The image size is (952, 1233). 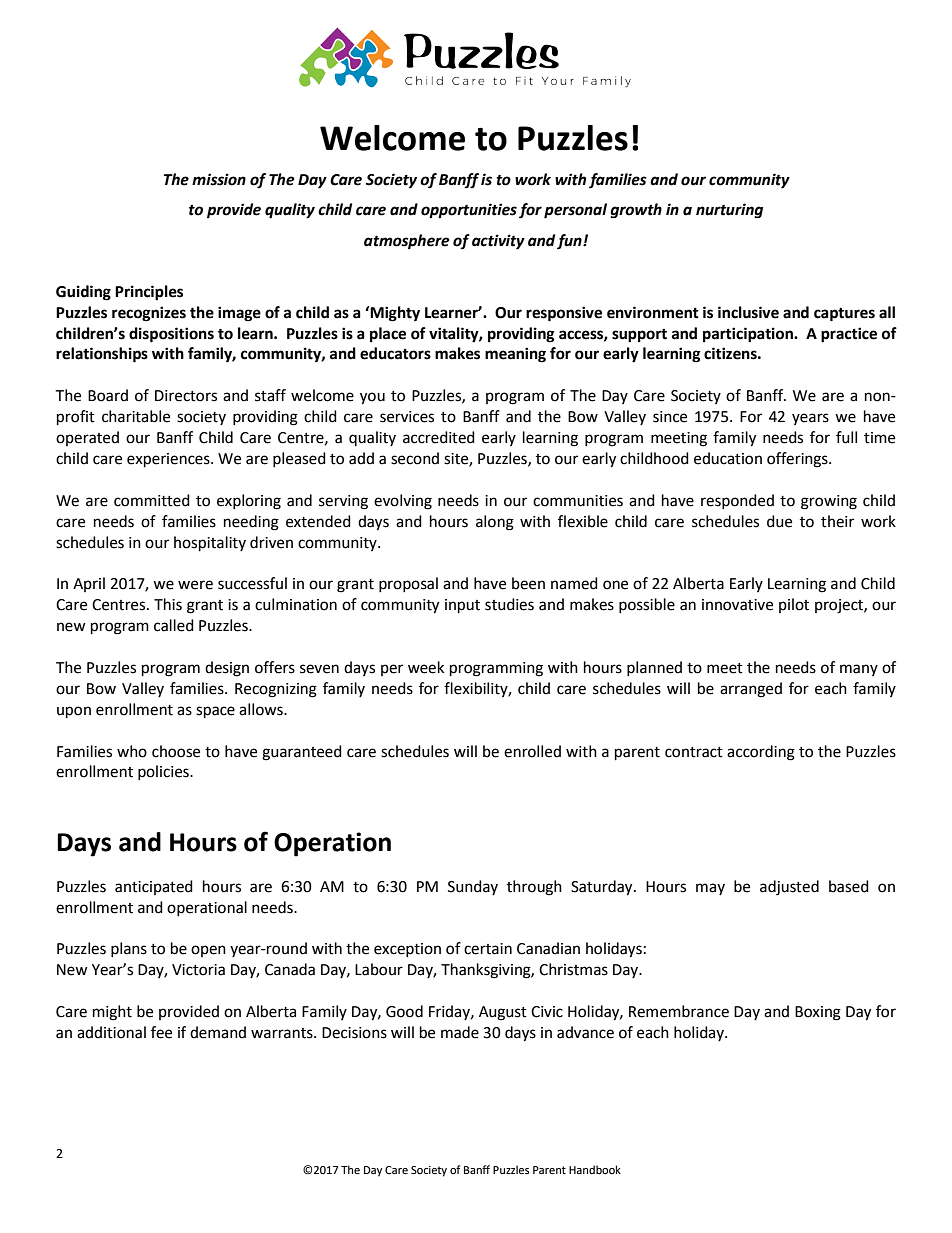 What do you see at coordinates (729, 211) in the screenshot?
I see `nurturing` at bounding box center [729, 211].
